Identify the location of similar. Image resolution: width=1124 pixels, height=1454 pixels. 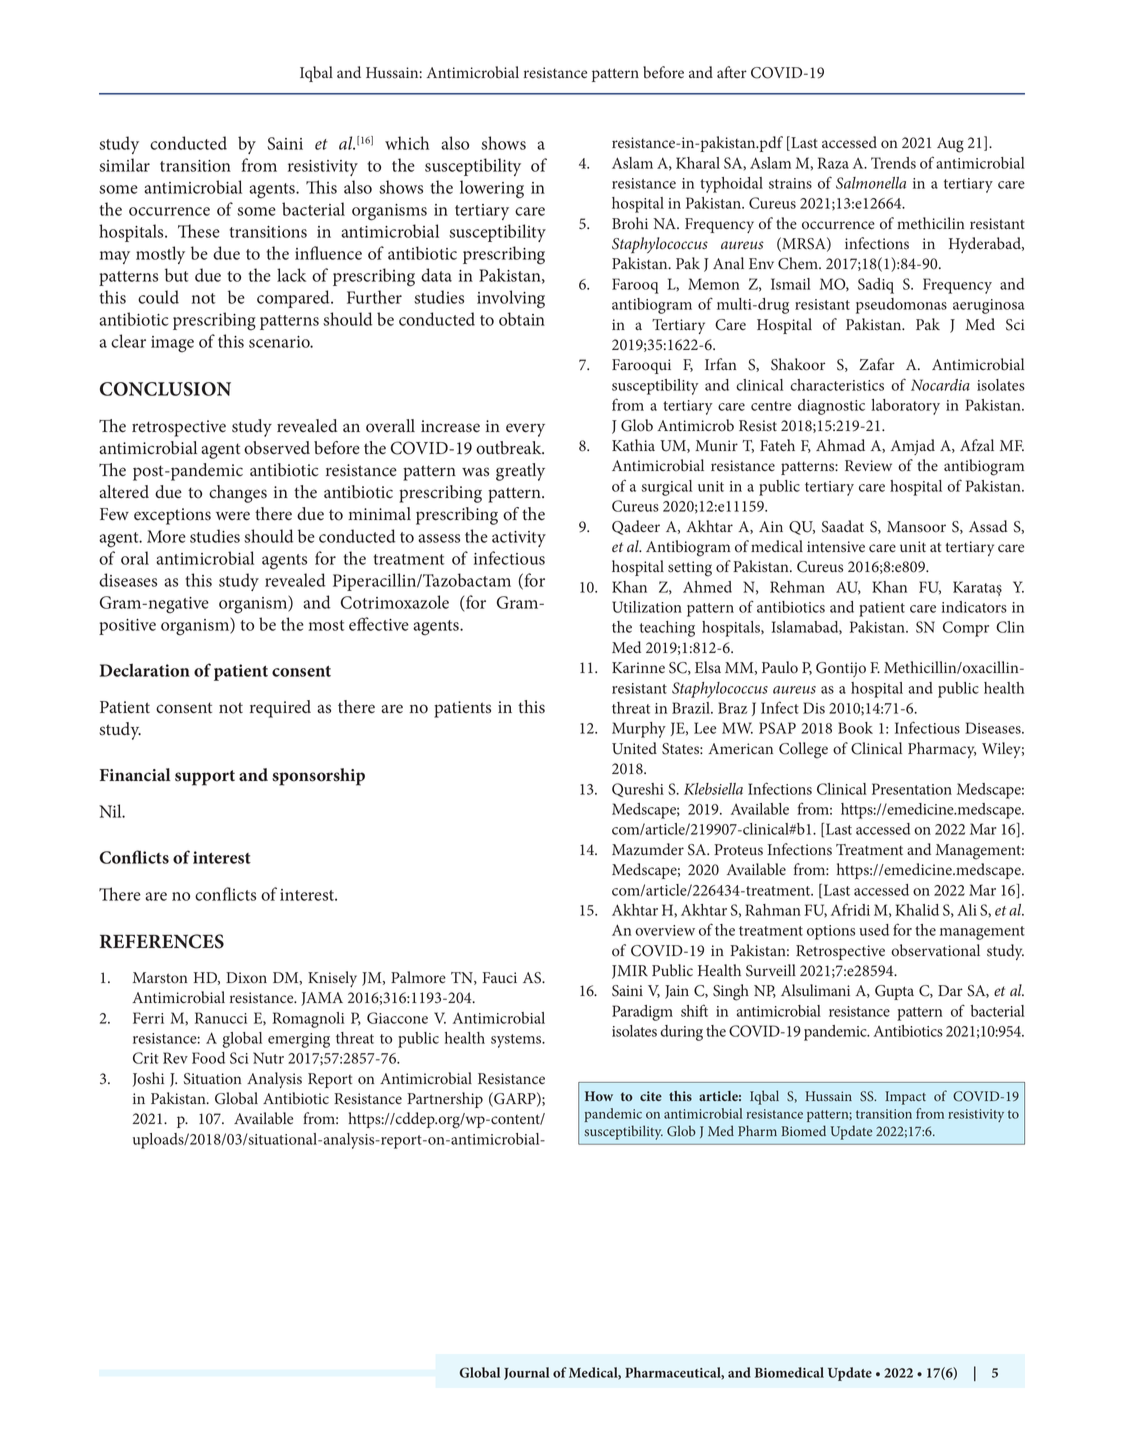
(124, 165).
